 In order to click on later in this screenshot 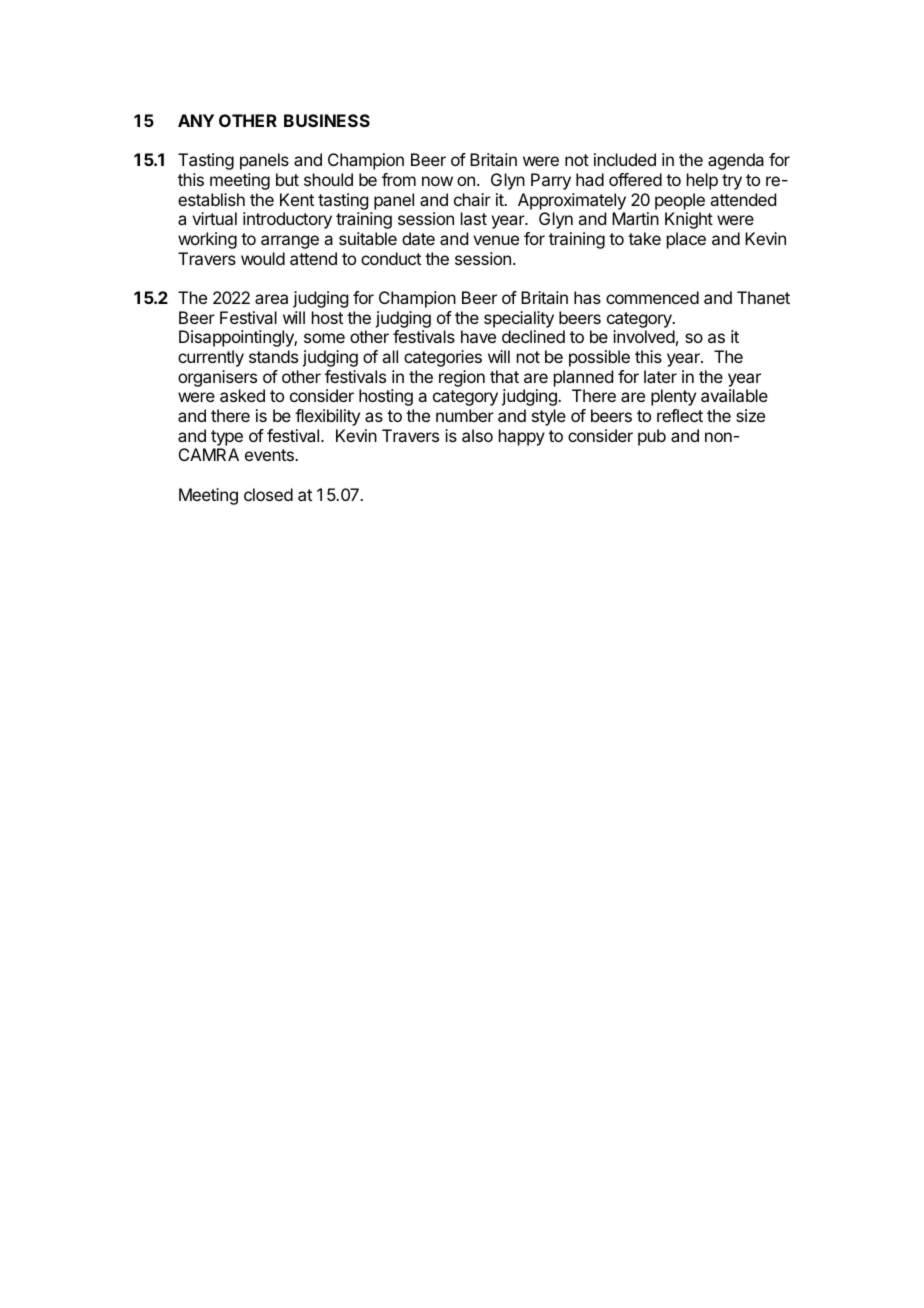, I will do `click(660, 376)`.
